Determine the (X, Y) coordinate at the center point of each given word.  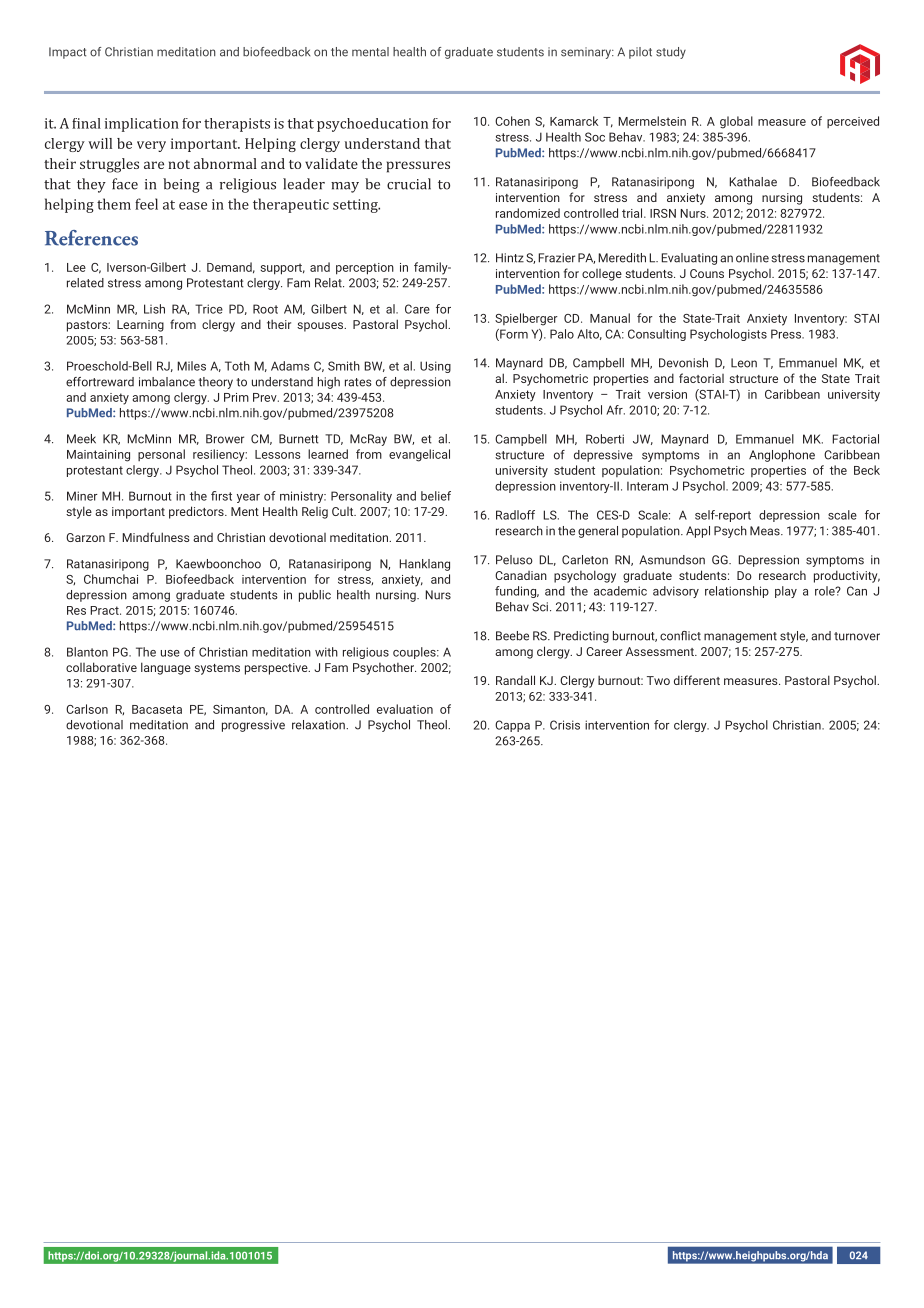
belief (436, 496)
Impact (67, 53)
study (671, 53)
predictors (197, 512)
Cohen (512, 121)
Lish (154, 309)
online (752, 258)
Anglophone (782, 456)
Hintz (510, 258)
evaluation (405, 709)
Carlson (87, 709)
